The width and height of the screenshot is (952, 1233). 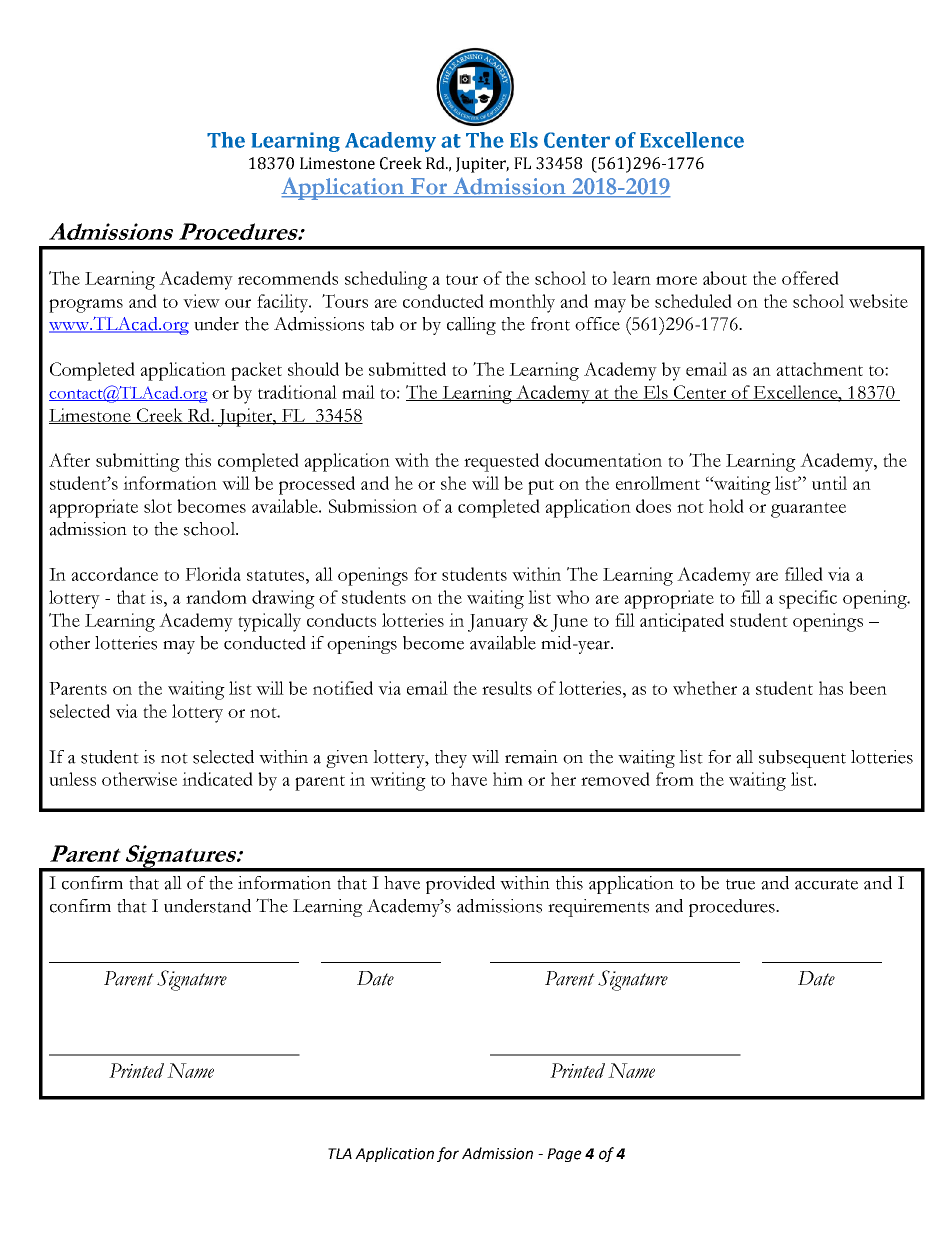 What do you see at coordinates (810, 278) in the screenshot?
I see `offered` at bounding box center [810, 278].
